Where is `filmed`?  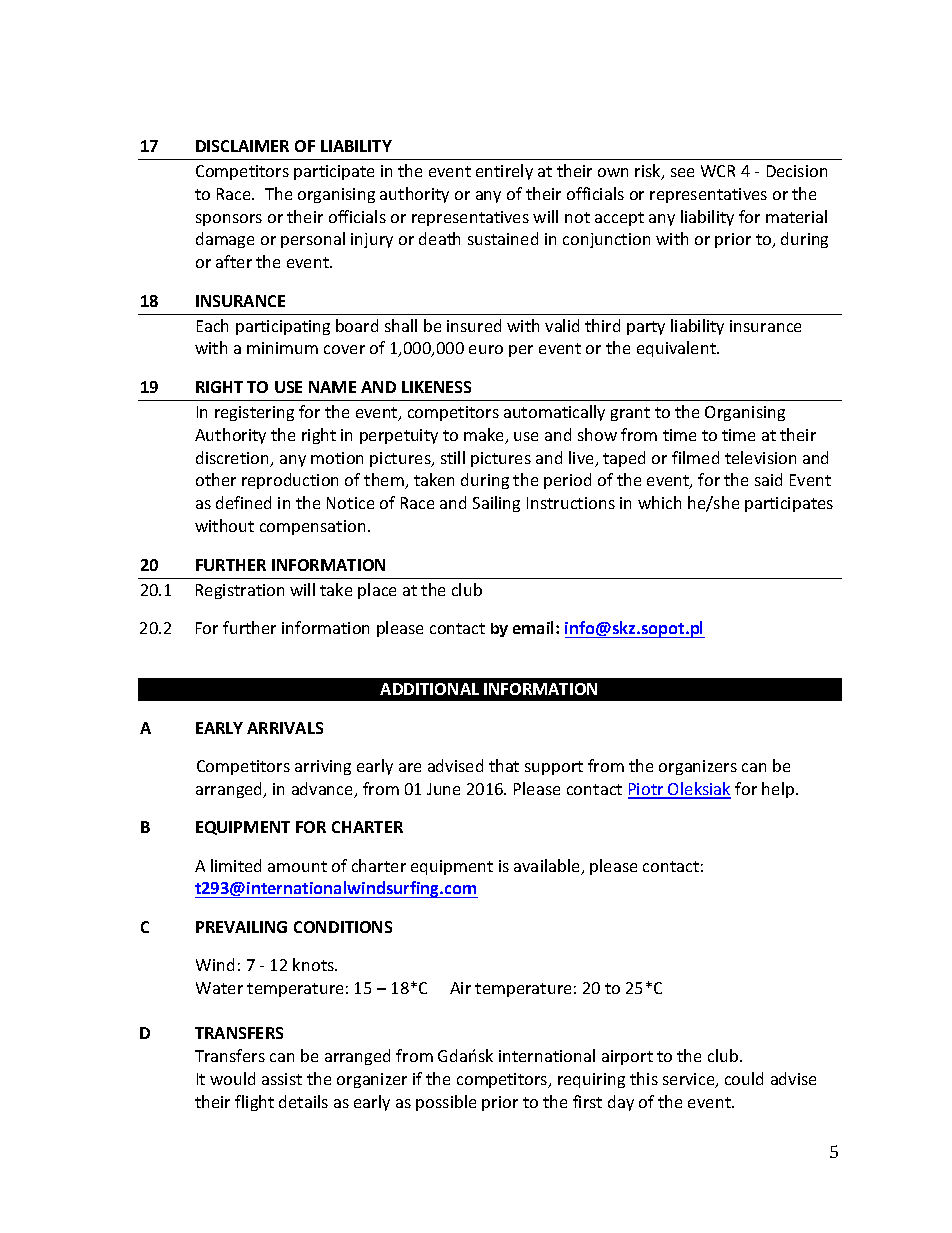
filmed is located at coordinates (695, 457).
